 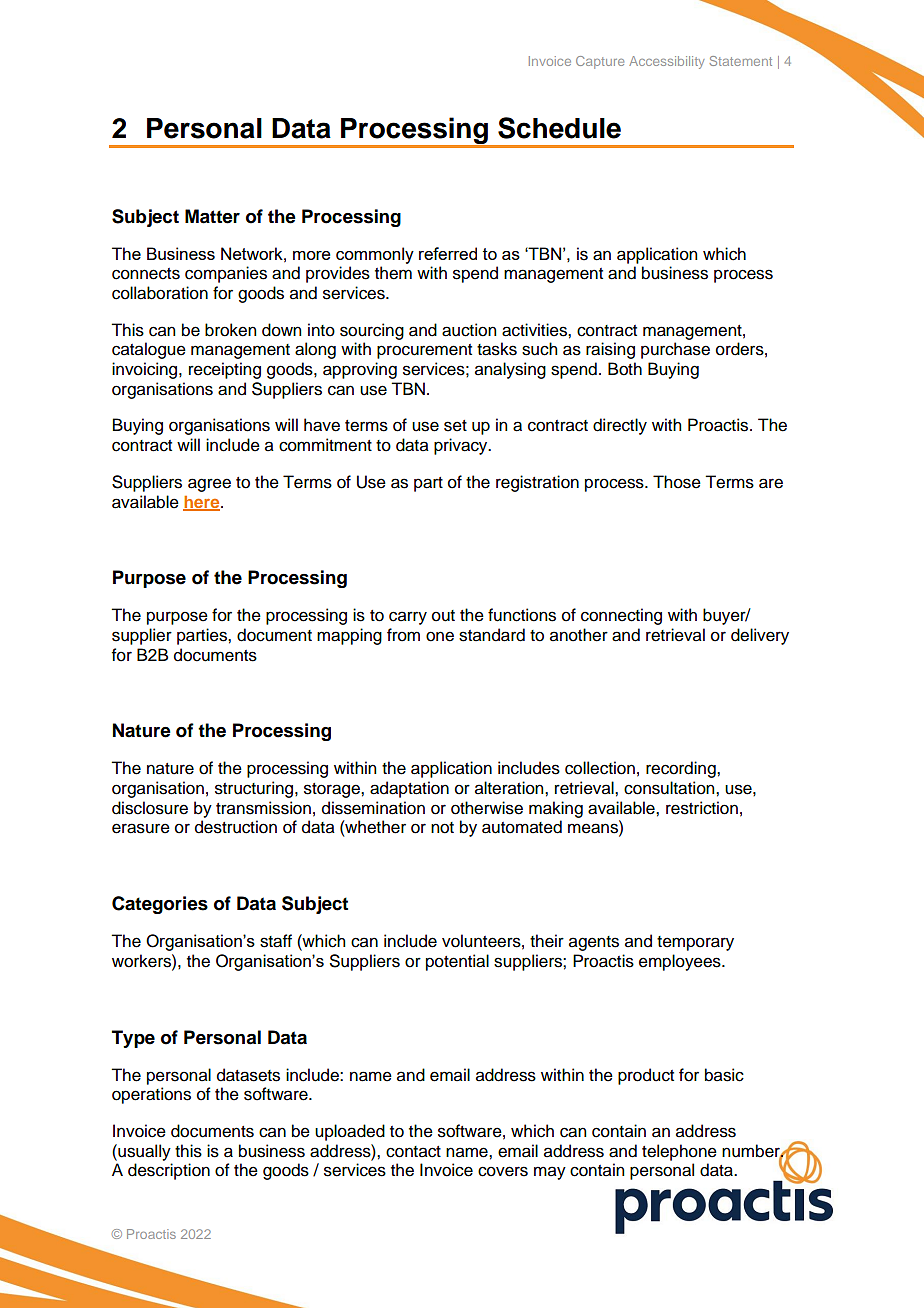 What do you see at coordinates (169, 1171) in the document?
I see `description` at bounding box center [169, 1171].
